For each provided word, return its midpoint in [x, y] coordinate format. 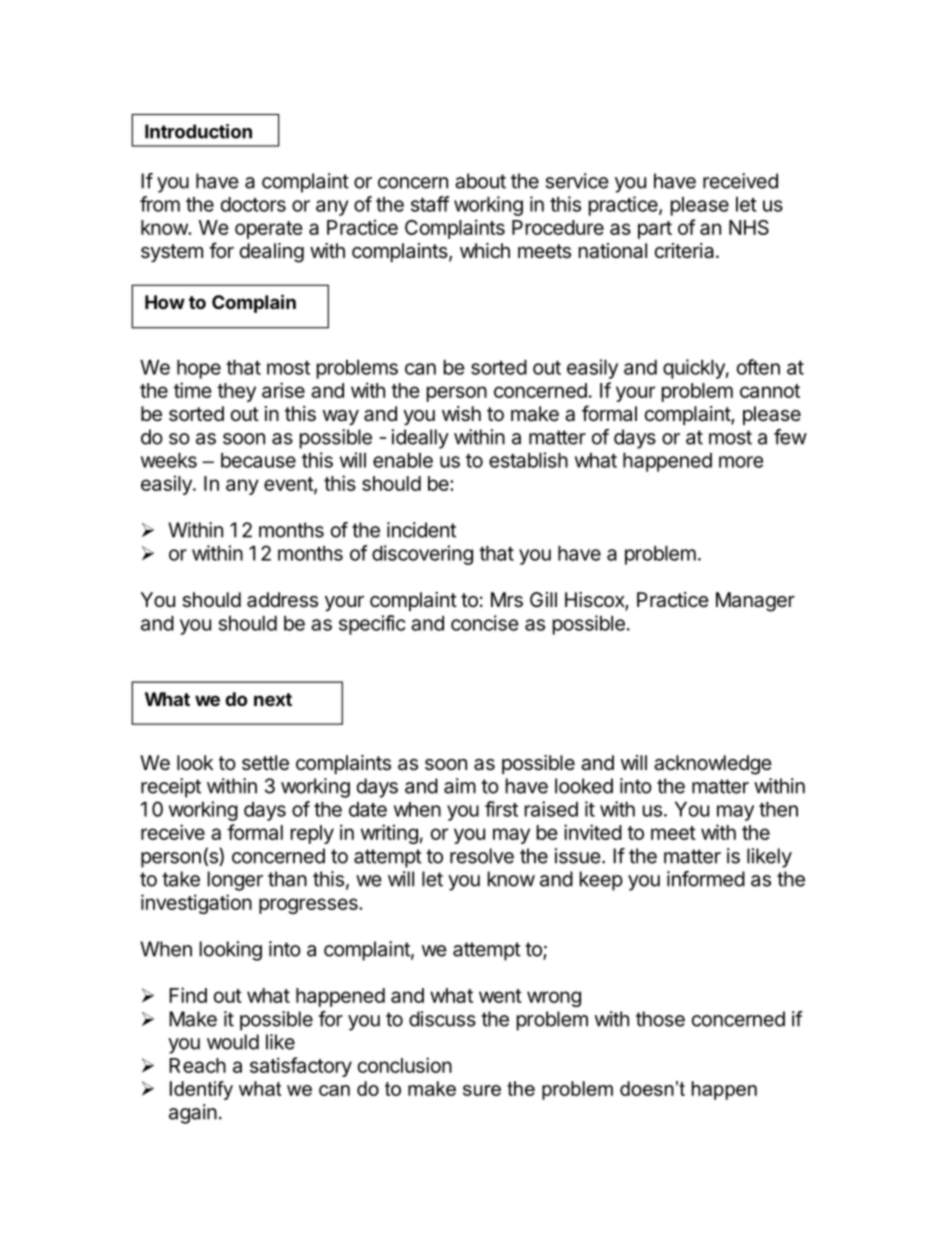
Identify [201, 1090]
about [480, 181]
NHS [749, 227]
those [660, 1019]
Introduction [198, 131]
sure [482, 1090]
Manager [755, 602]
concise [485, 623]
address [282, 600]
